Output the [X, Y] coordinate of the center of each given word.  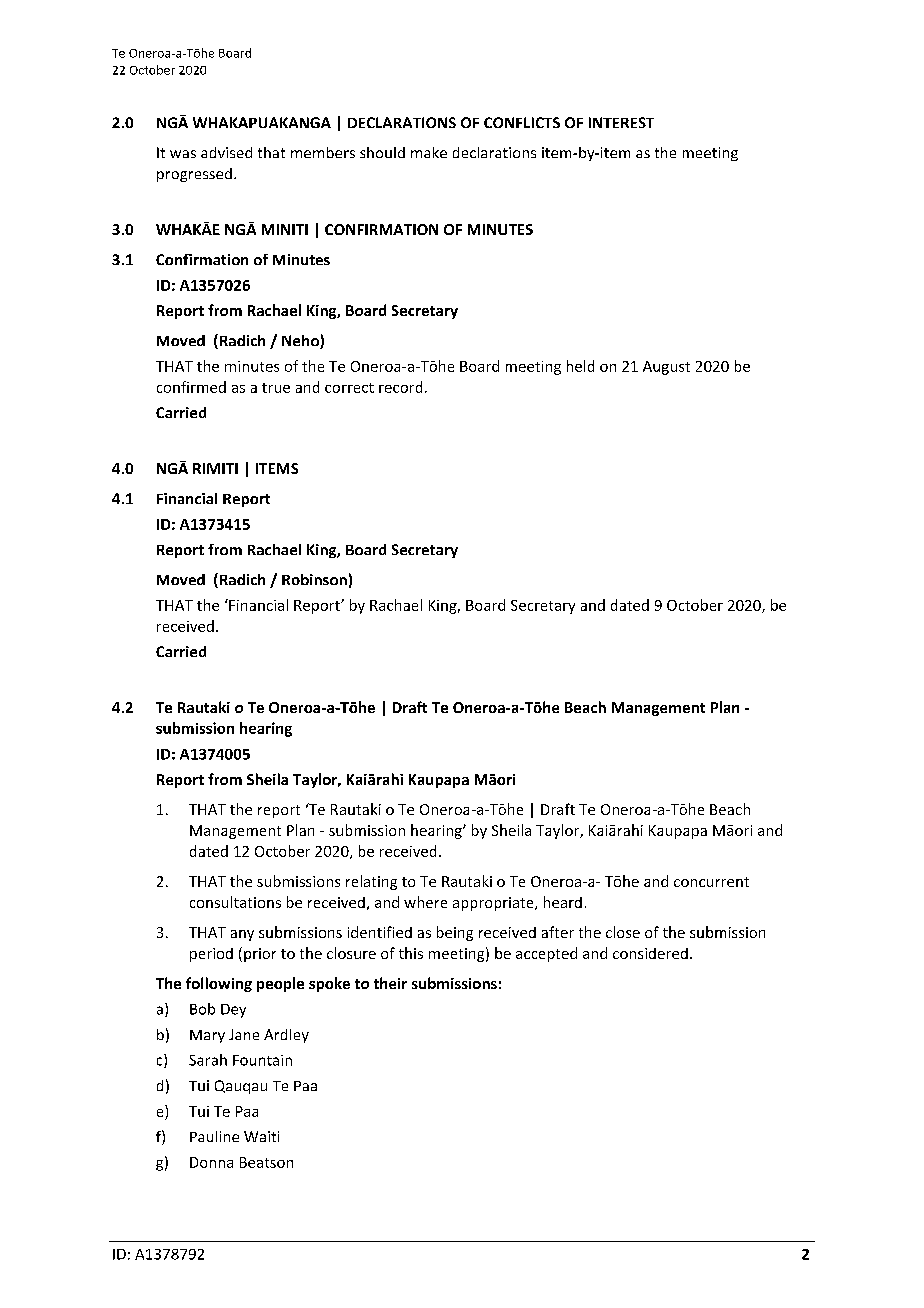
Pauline [214, 1136]
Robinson [314, 579]
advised [226, 152]
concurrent [711, 882]
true [276, 388]
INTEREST [621, 122]
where [425, 902]
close [623, 932]
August [666, 368]
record [400, 387]
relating [371, 882]
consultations [235, 902]
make [429, 152]
